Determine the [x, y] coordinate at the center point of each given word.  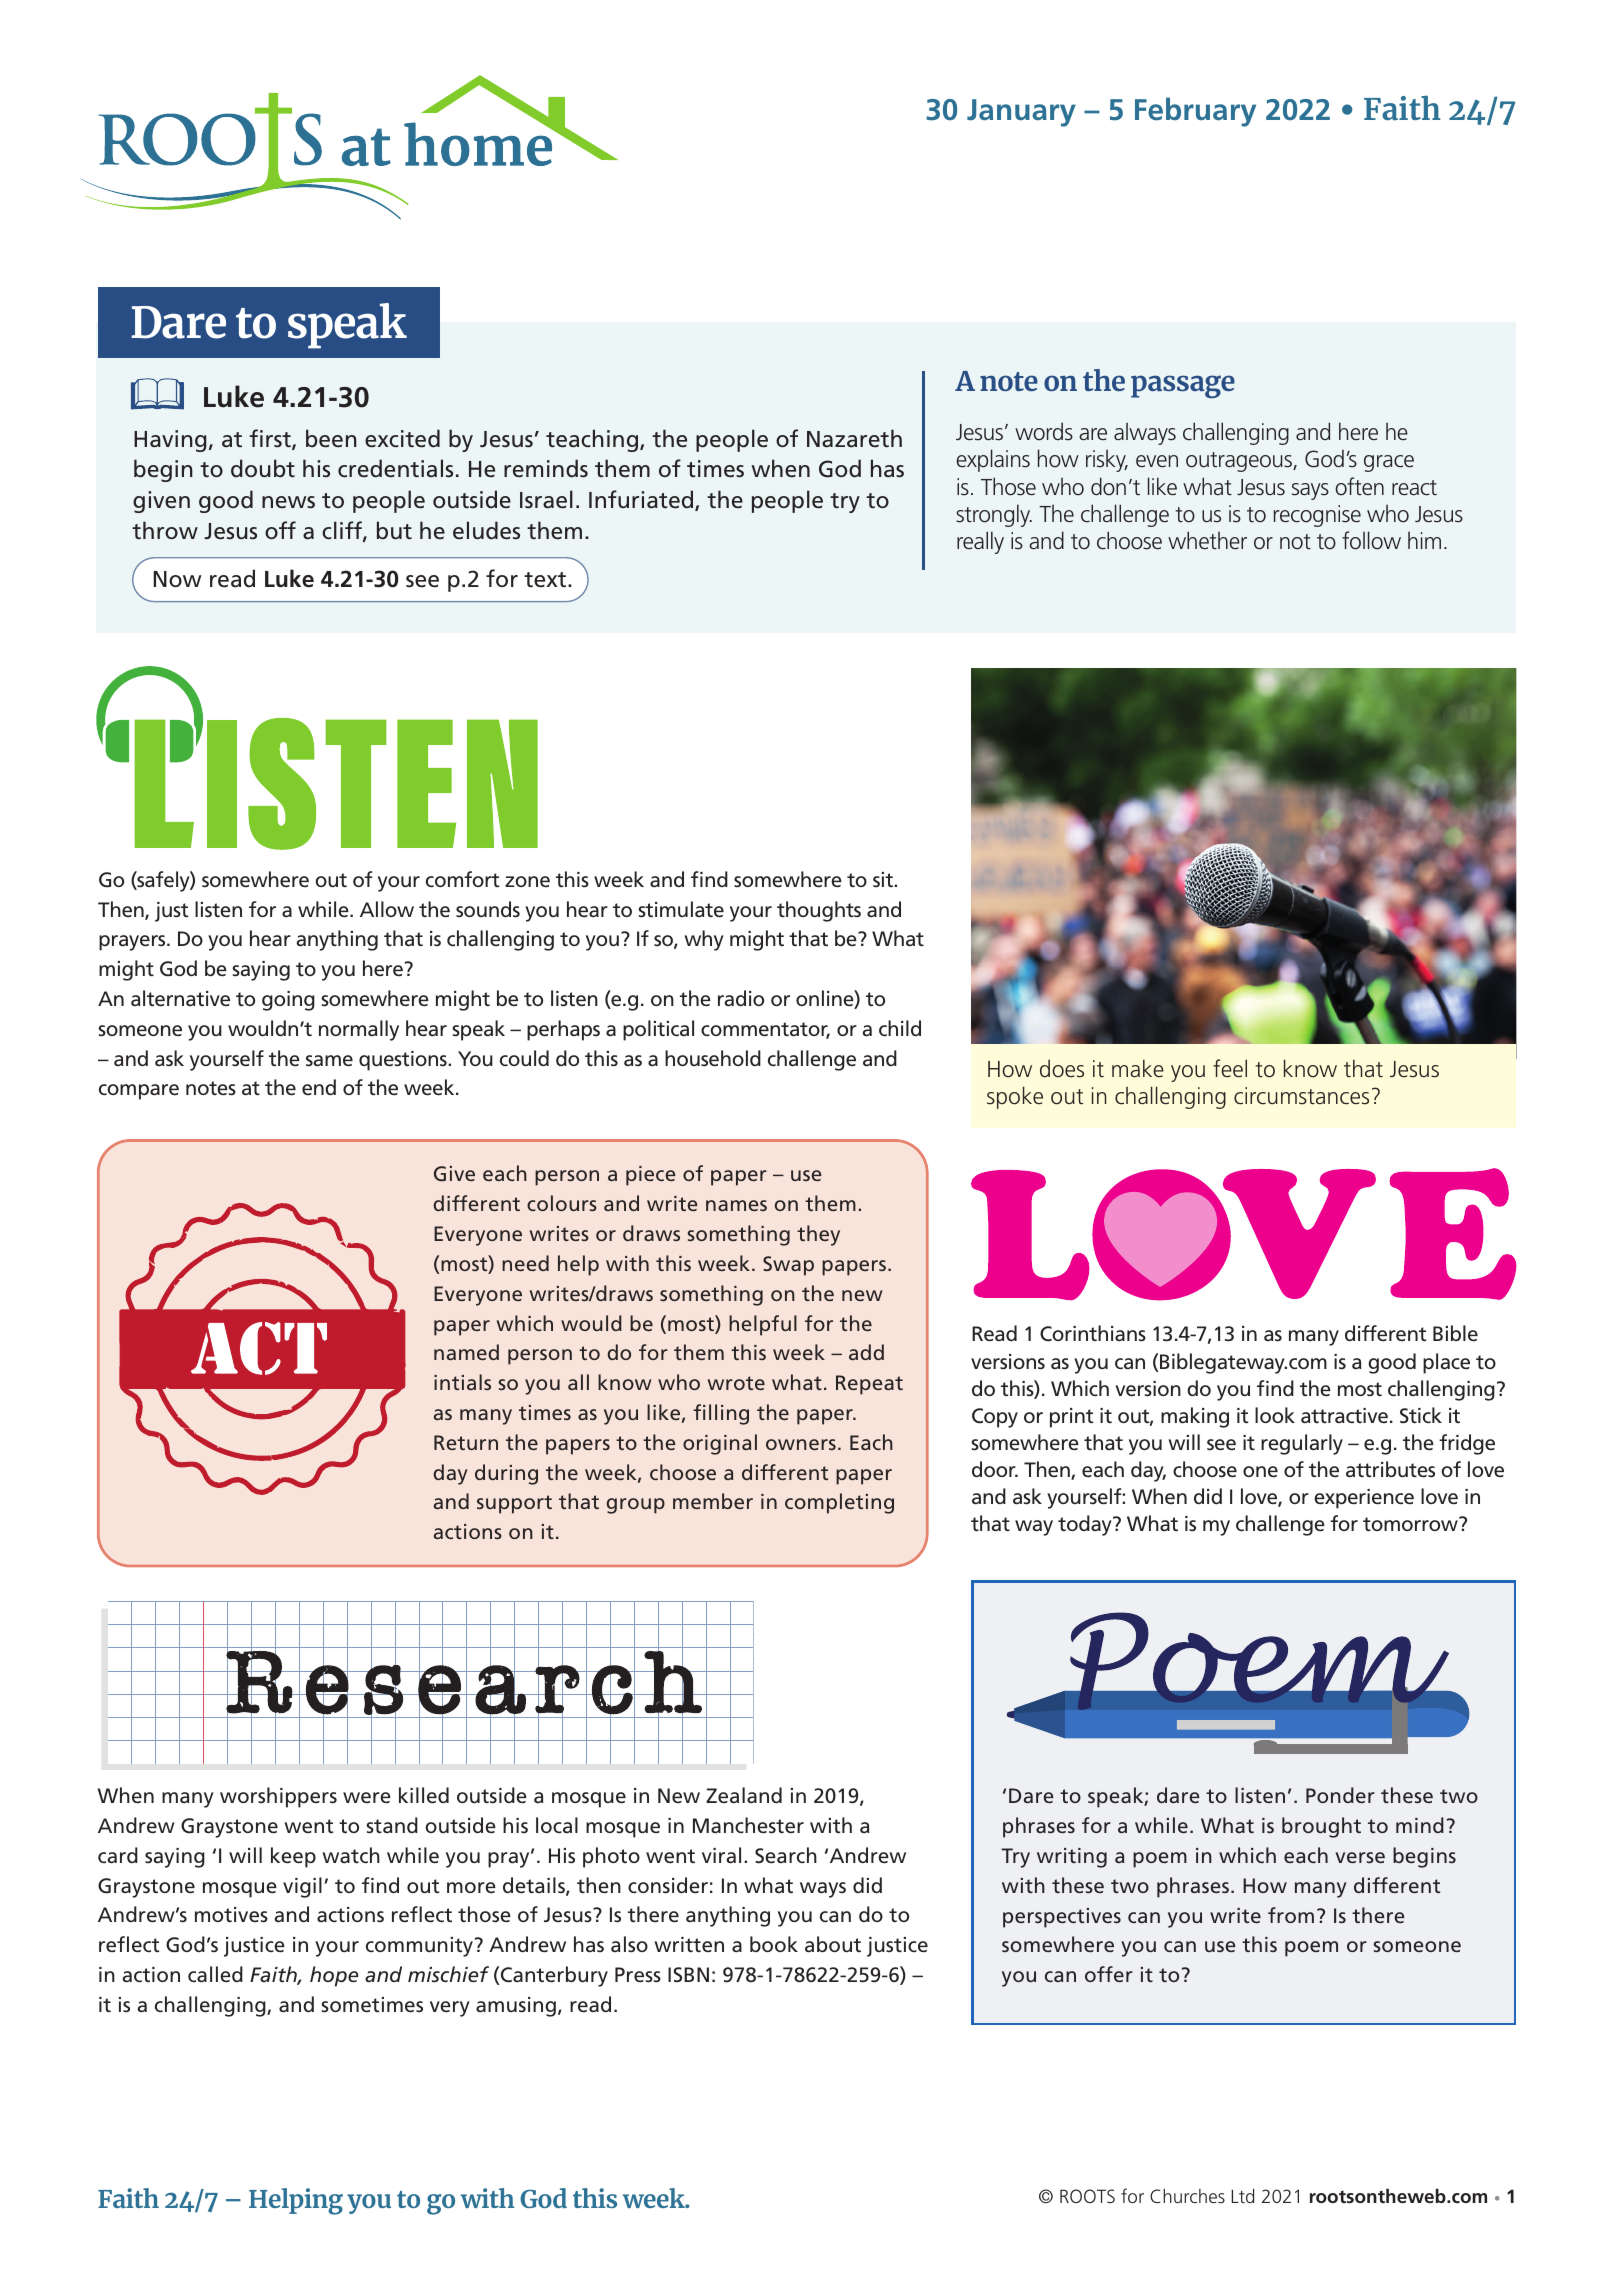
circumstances [1301, 1096]
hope [334, 1976]
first [271, 439]
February [1195, 112]
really [980, 542]
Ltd [1242, 2195]
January [1021, 113]
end [319, 1087]
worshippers [278, 1797]
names [736, 1205]
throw [165, 530]
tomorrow [1411, 1524]
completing [839, 1503]
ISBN [688, 1974]
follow [1371, 540]
